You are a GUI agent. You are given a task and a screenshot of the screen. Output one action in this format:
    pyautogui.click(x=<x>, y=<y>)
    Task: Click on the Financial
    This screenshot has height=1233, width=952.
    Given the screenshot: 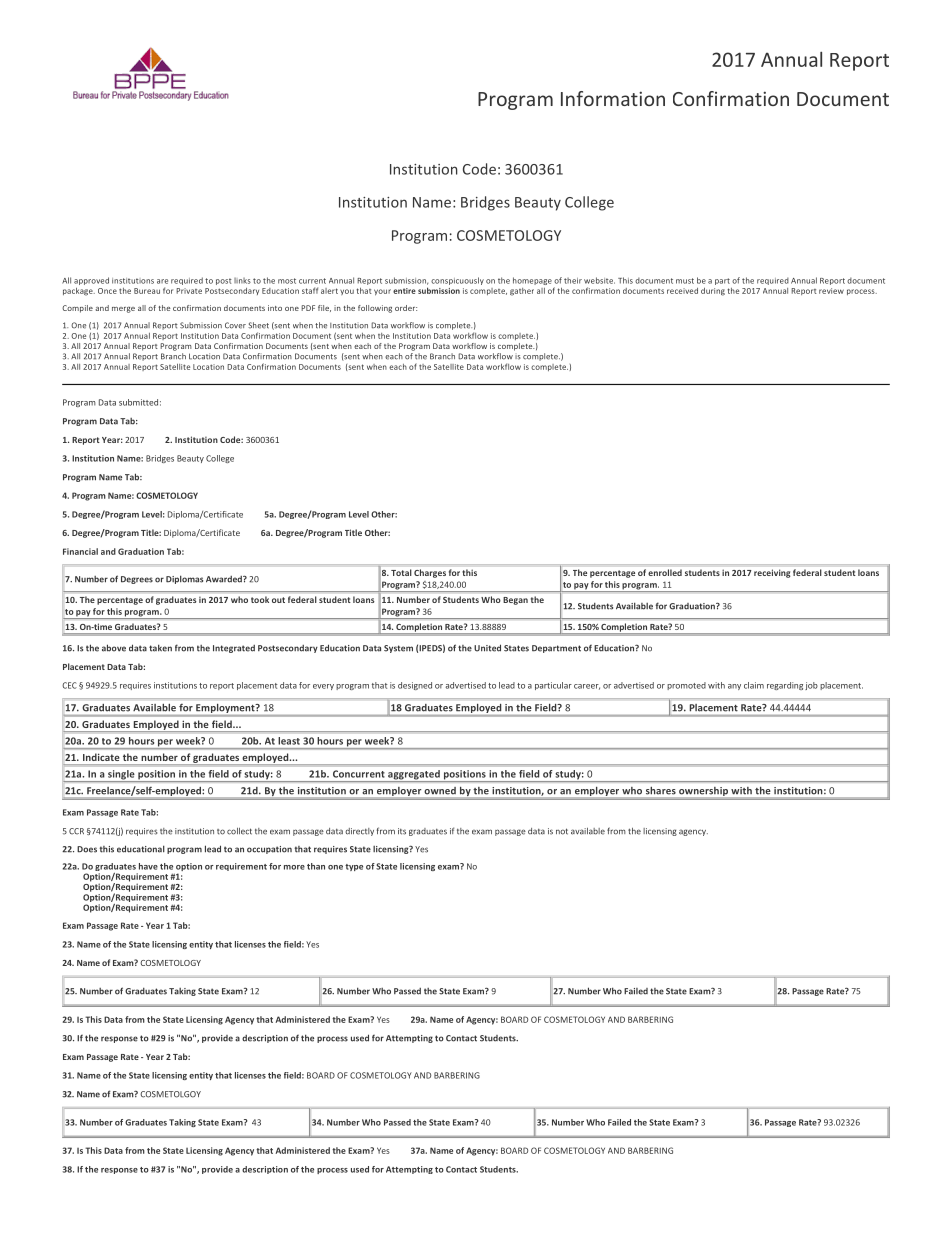 What is the action you would take?
    pyautogui.click(x=80, y=551)
